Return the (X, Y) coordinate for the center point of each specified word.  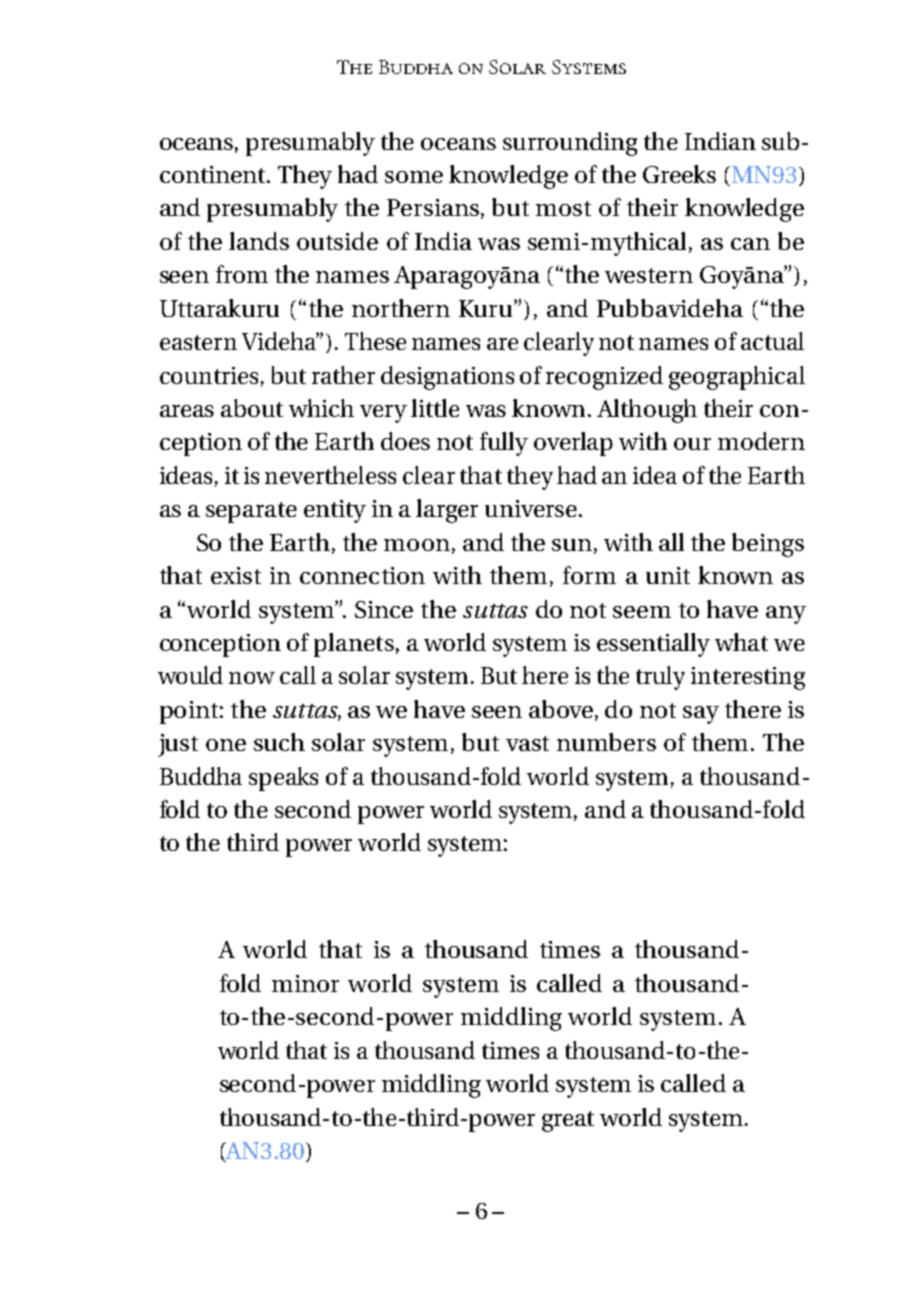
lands (259, 241)
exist (236, 575)
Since (384, 609)
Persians (433, 207)
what (741, 642)
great (568, 1121)
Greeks (679, 174)
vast (527, 743)
